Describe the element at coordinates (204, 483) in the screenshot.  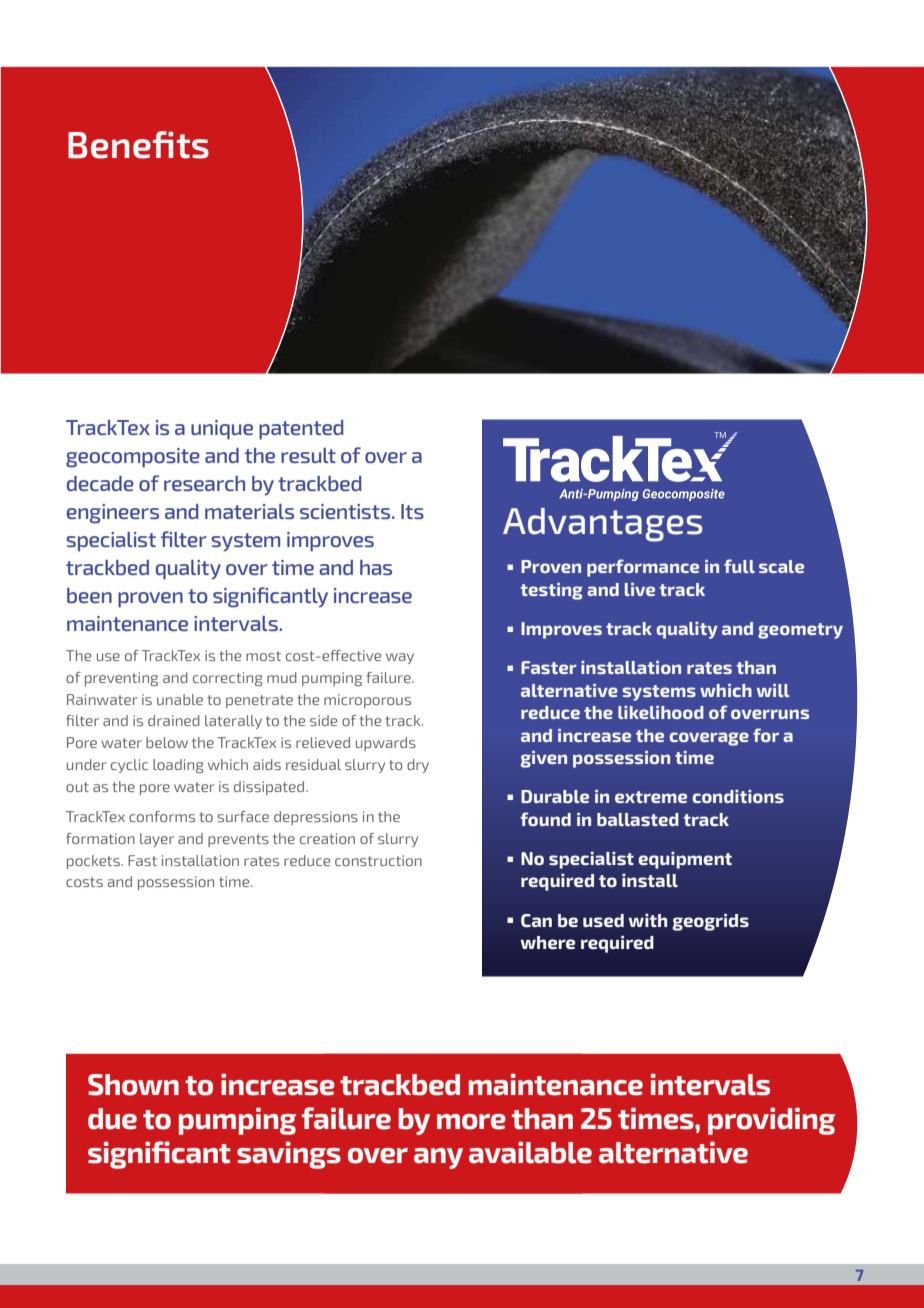
I see `research` at that location.
